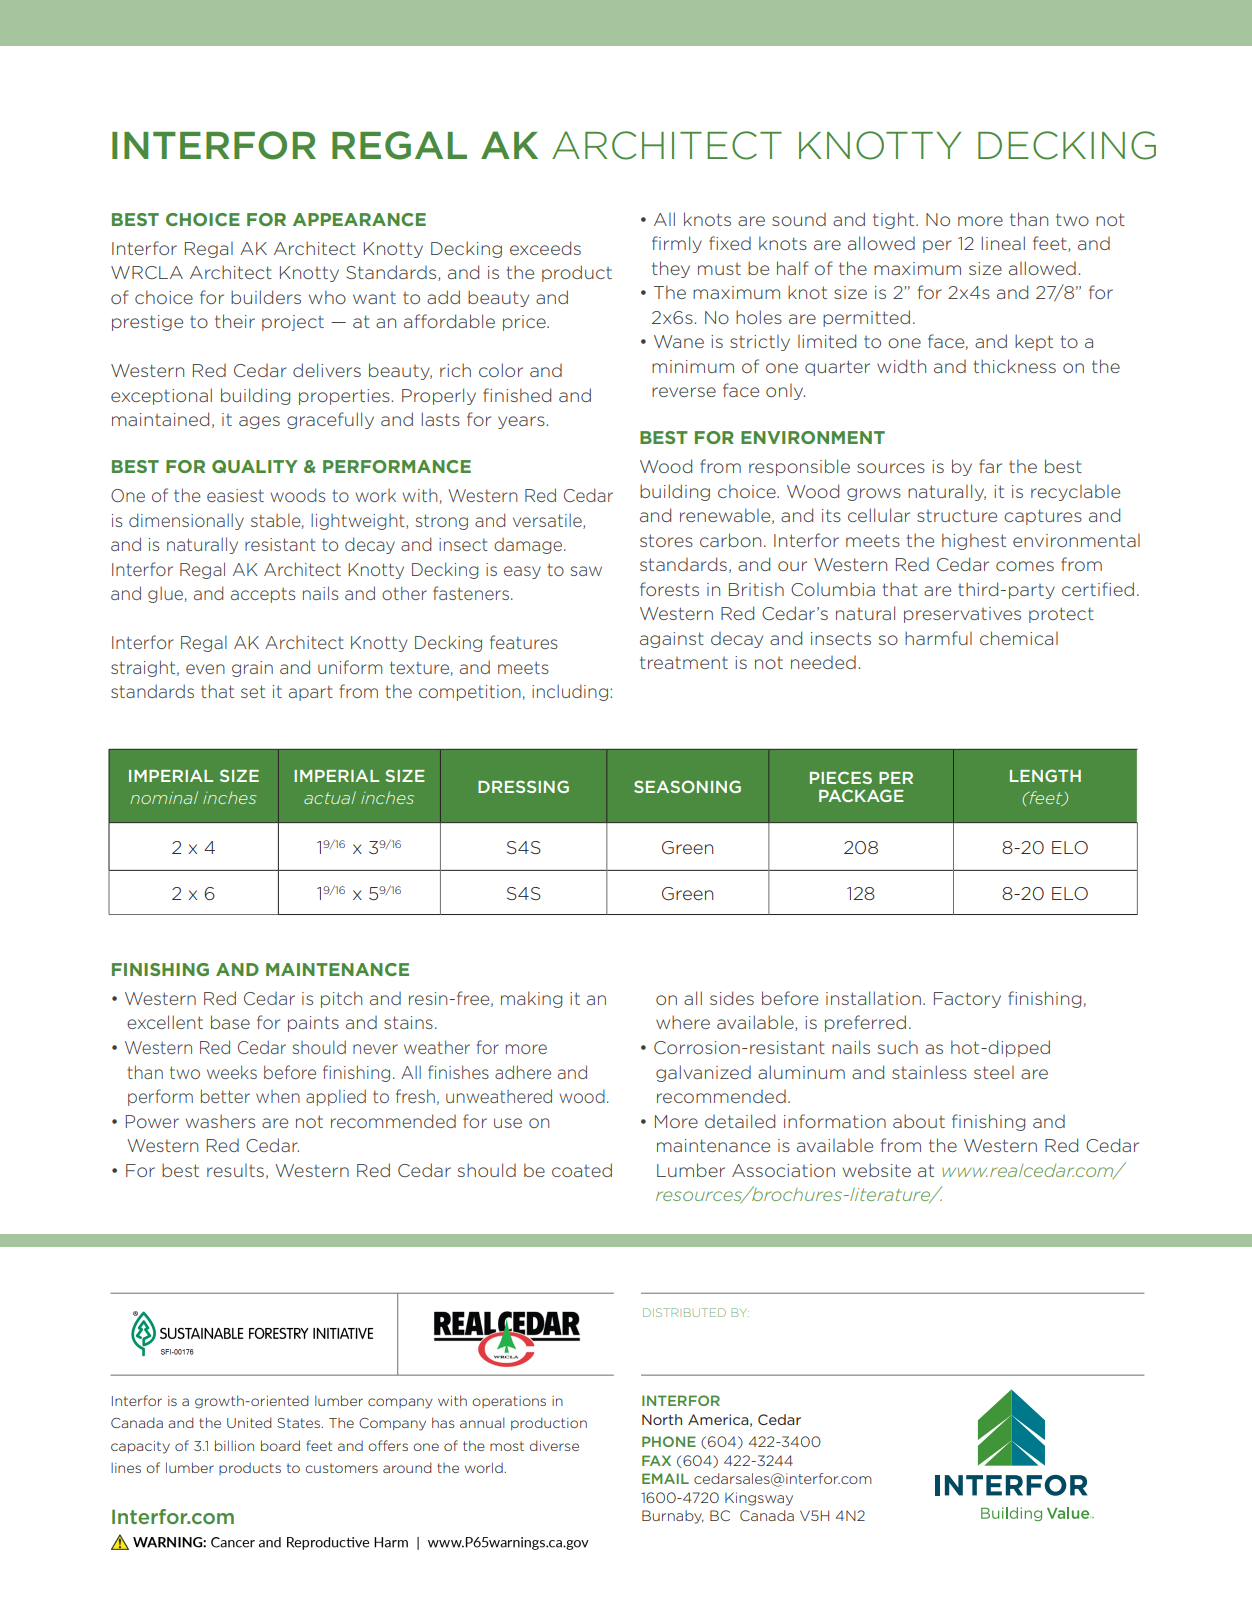 The height and width of the screenshot is (1620, 1252). I want to click on billion, so click(234, 1445).
